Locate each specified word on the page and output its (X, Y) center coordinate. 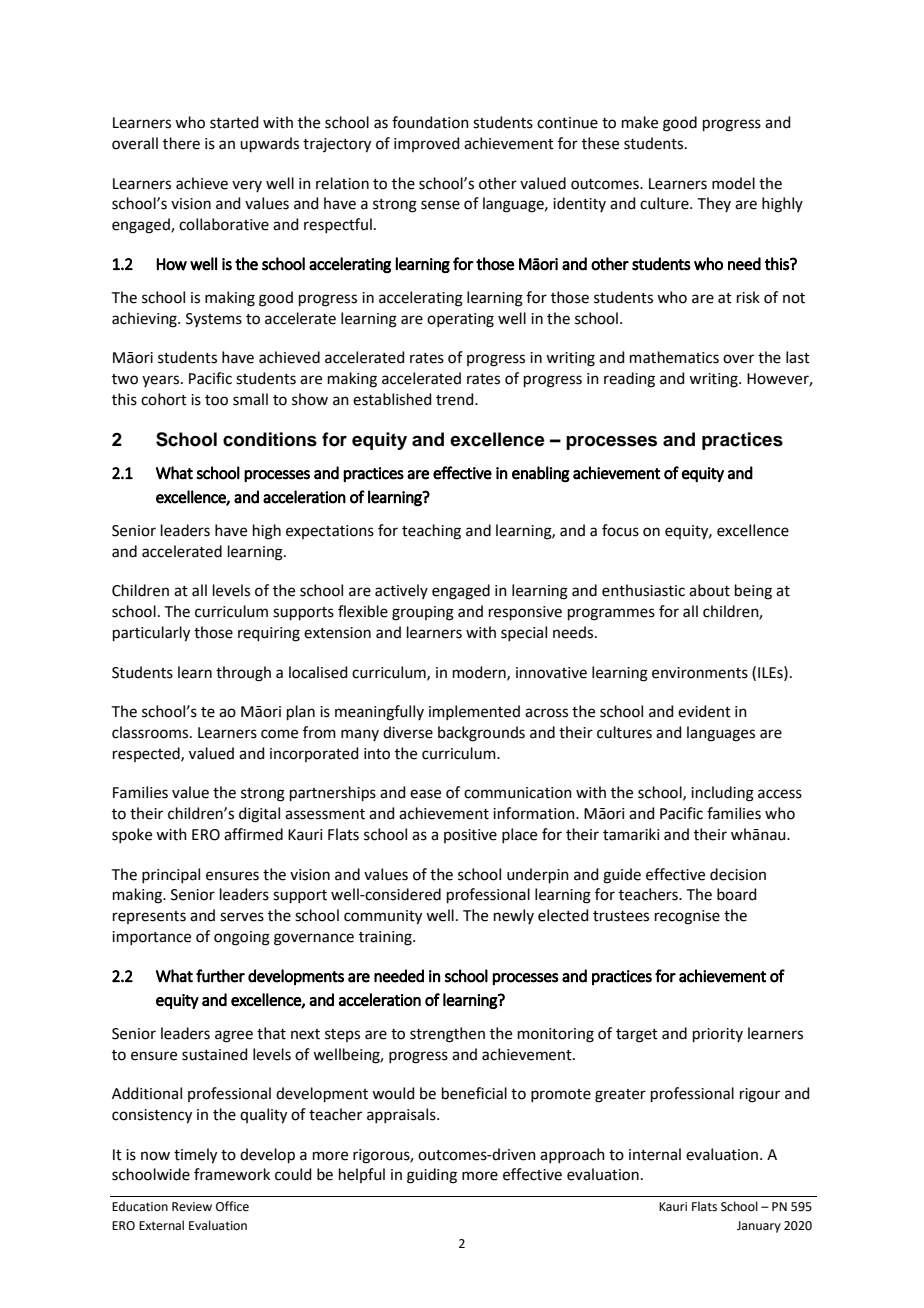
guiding (432, 1176)
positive (470, 836)
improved (427, 144)
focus (620, 530)
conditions (270, 439)
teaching (431, 532)
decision (738, 874)
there (181, 143)
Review (192, 1207)
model (733, 183)
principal (171, 875)
